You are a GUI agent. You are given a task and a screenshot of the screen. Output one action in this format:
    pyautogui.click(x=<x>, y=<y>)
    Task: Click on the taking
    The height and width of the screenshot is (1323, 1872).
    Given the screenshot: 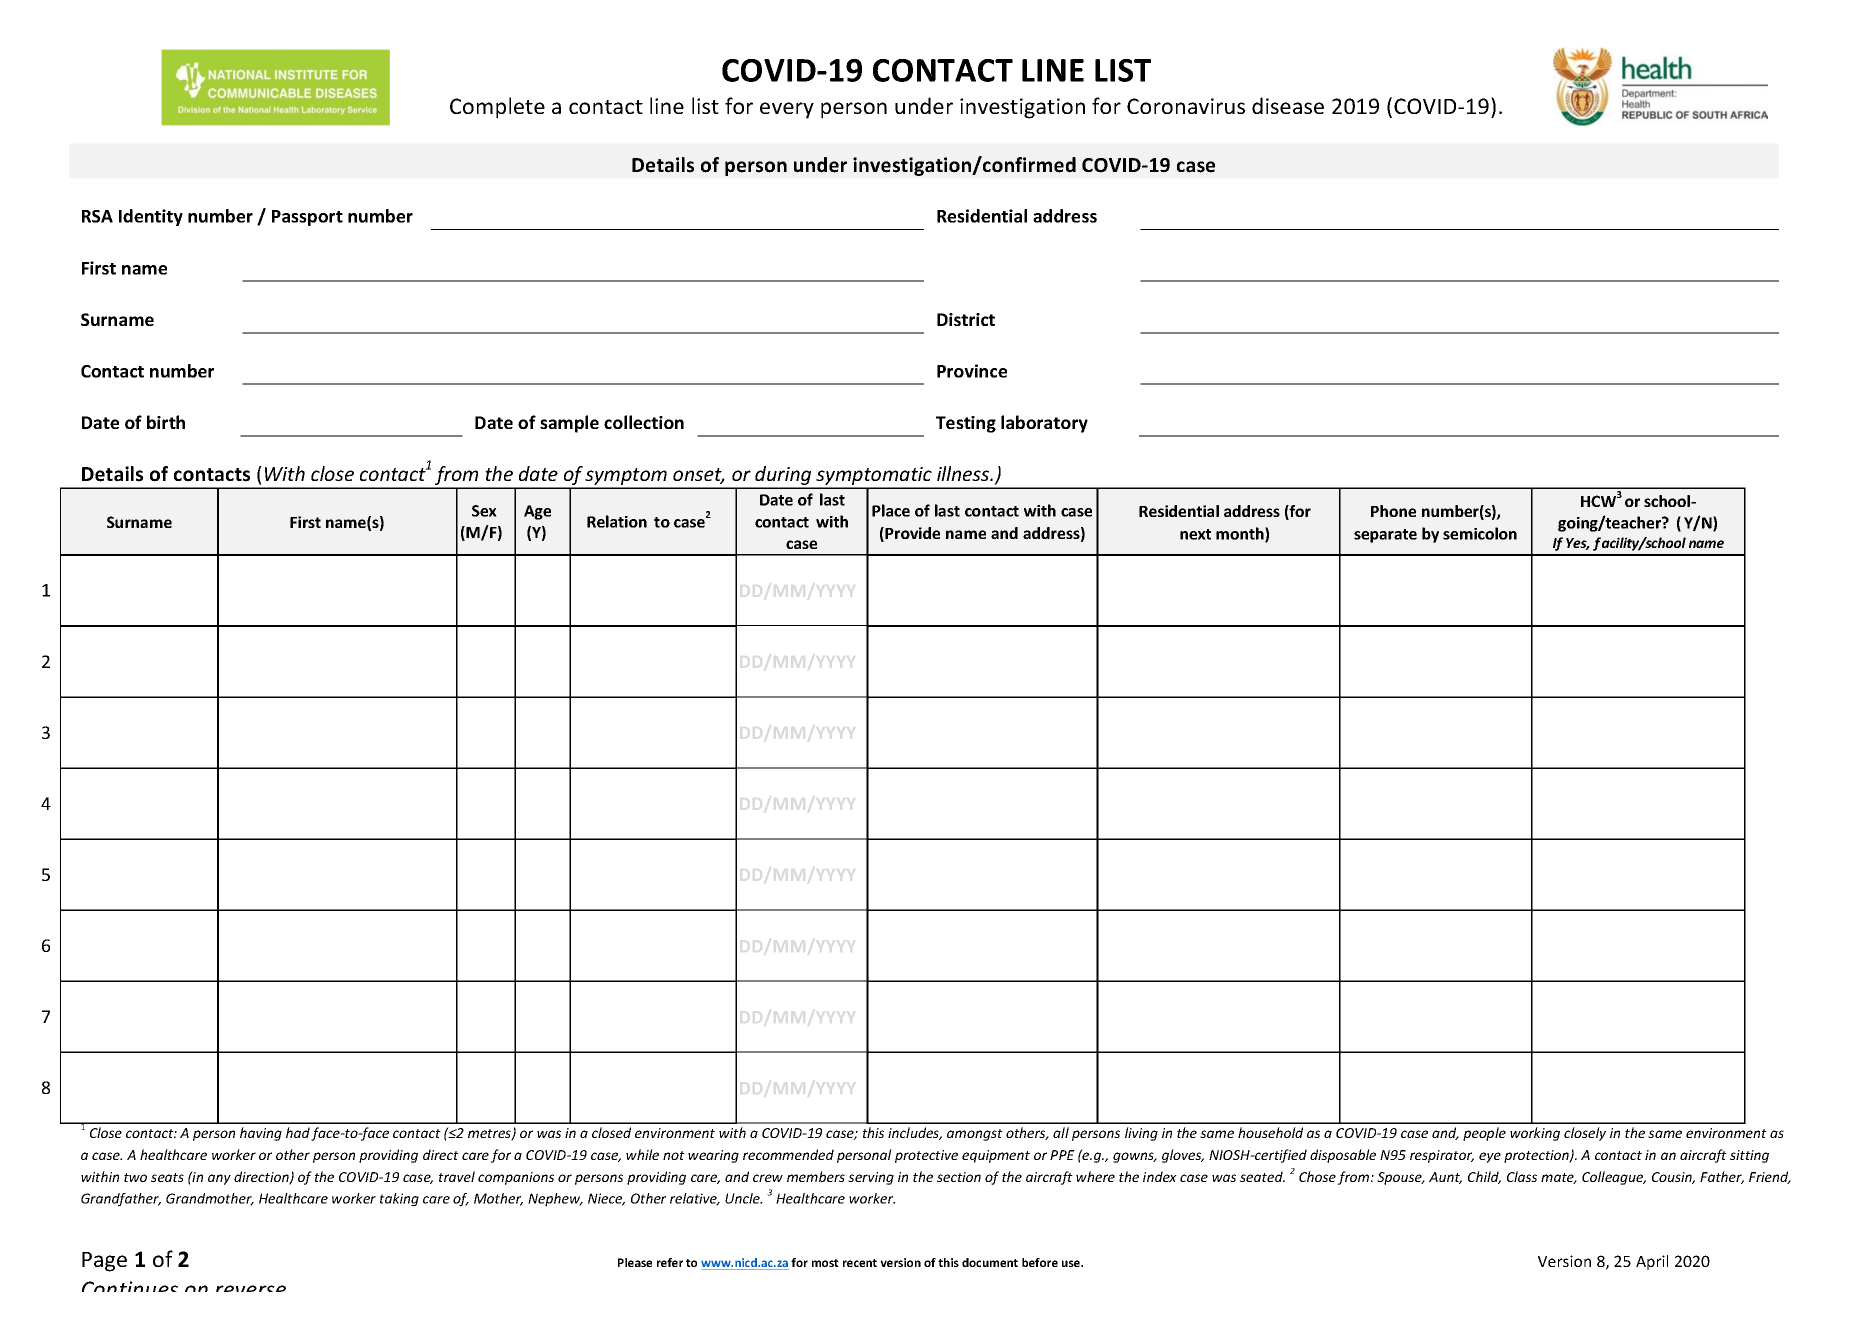 What is the action you would take?
    pyautogui.click(x=399, y=1200)
